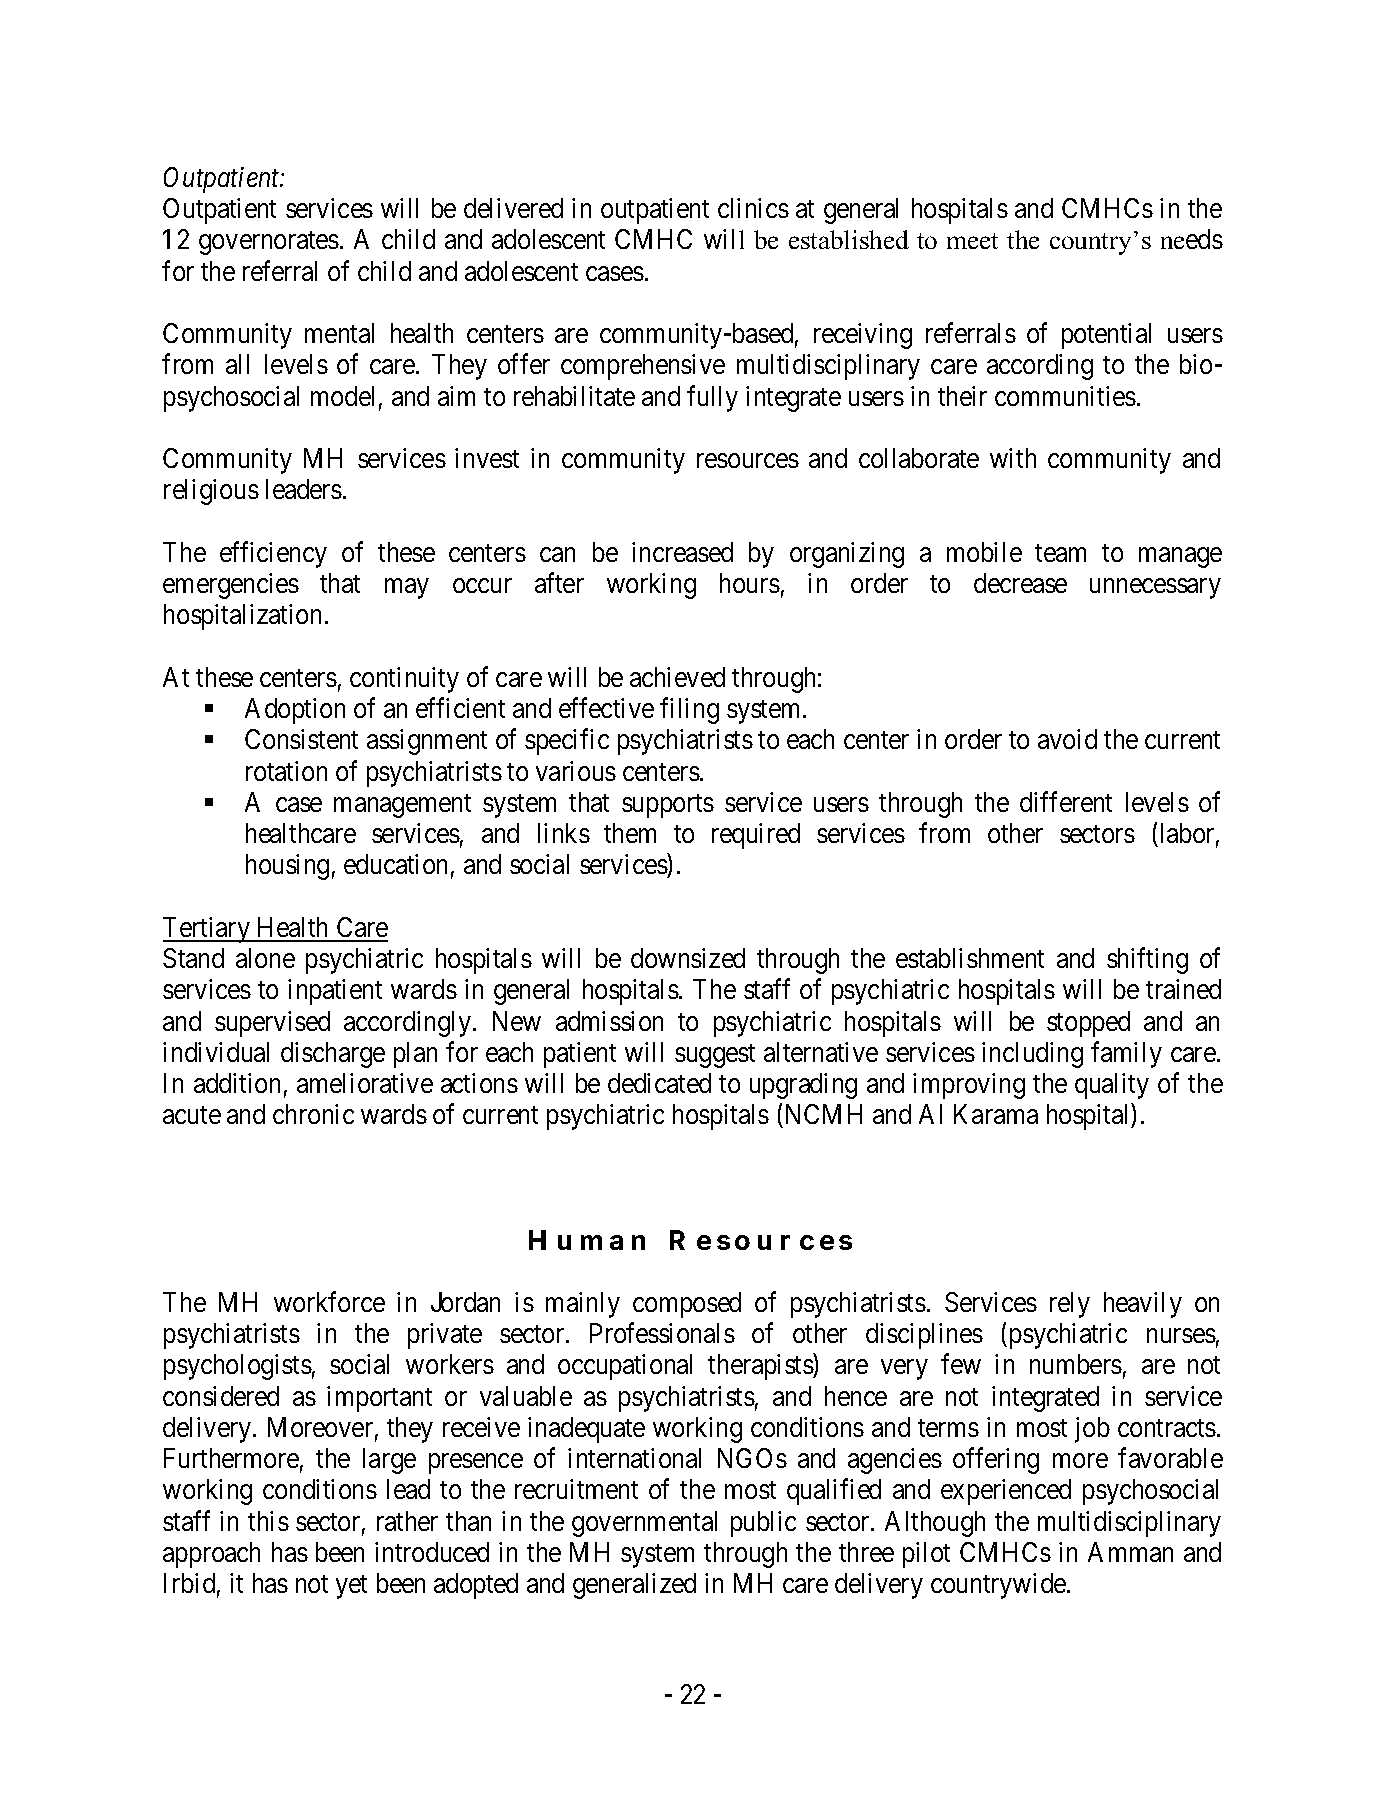  I want to click on quality, so click(1112, 1086).
